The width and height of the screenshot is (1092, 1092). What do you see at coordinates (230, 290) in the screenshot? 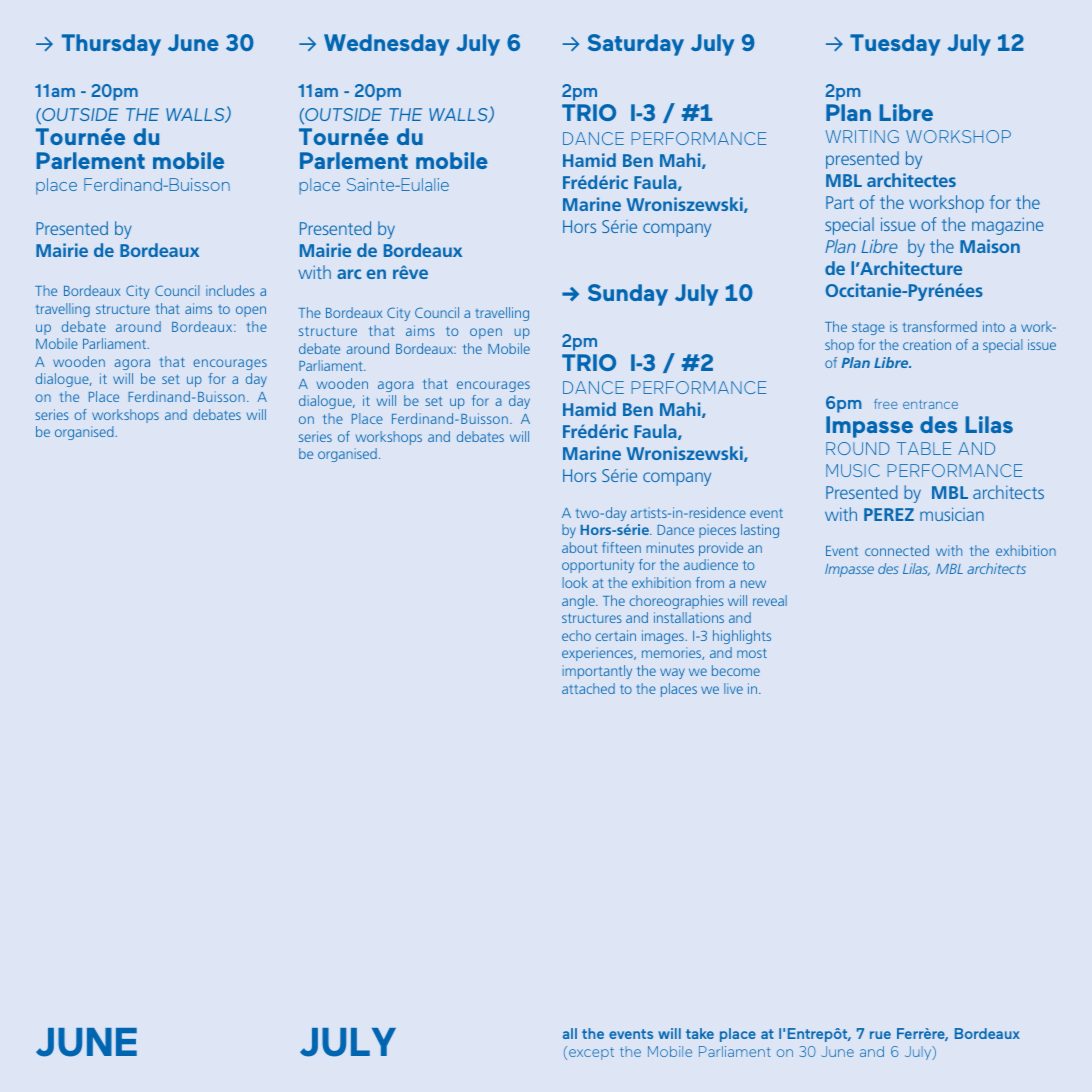
I see `includes` at bounding box center [230, 290].
